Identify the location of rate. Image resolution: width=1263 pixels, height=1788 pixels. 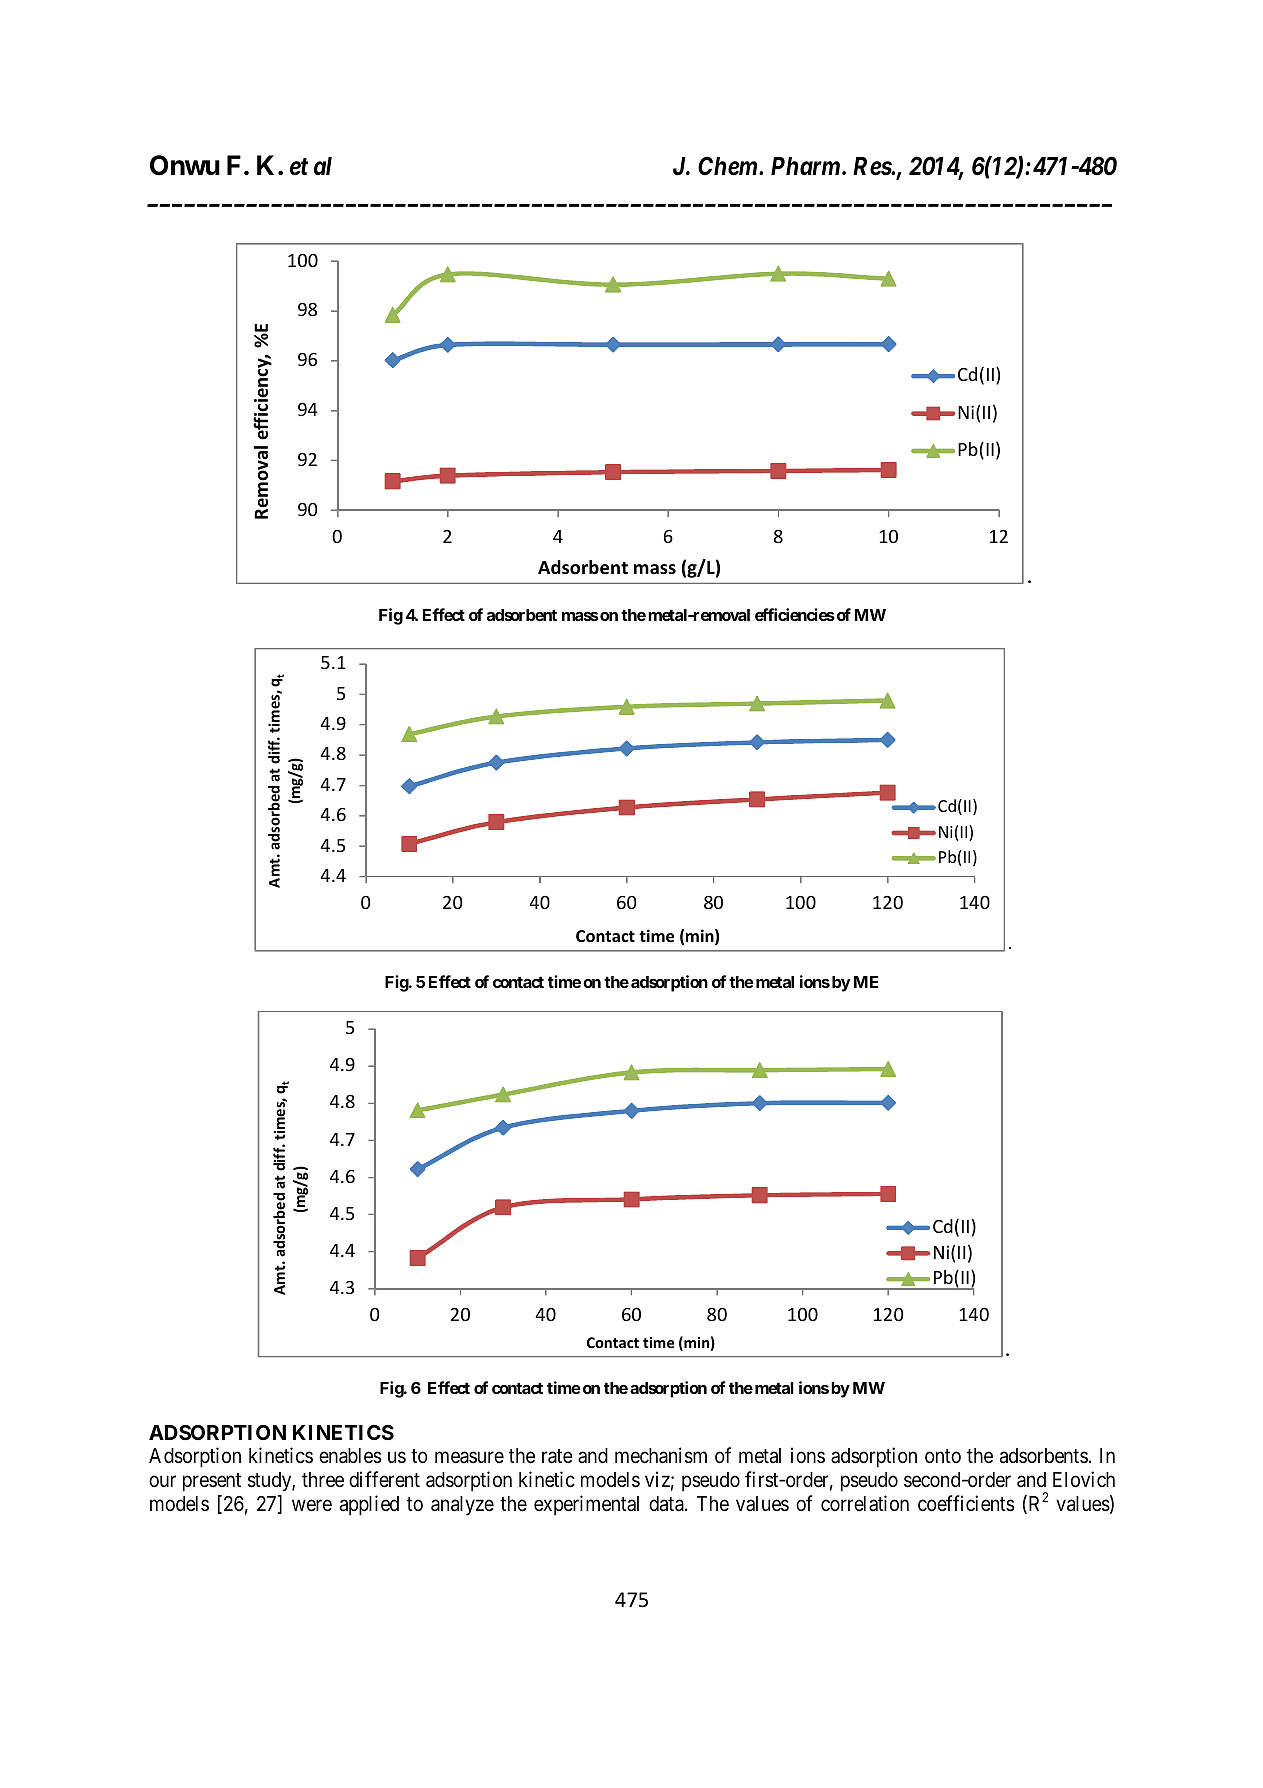
(557, 1457).
